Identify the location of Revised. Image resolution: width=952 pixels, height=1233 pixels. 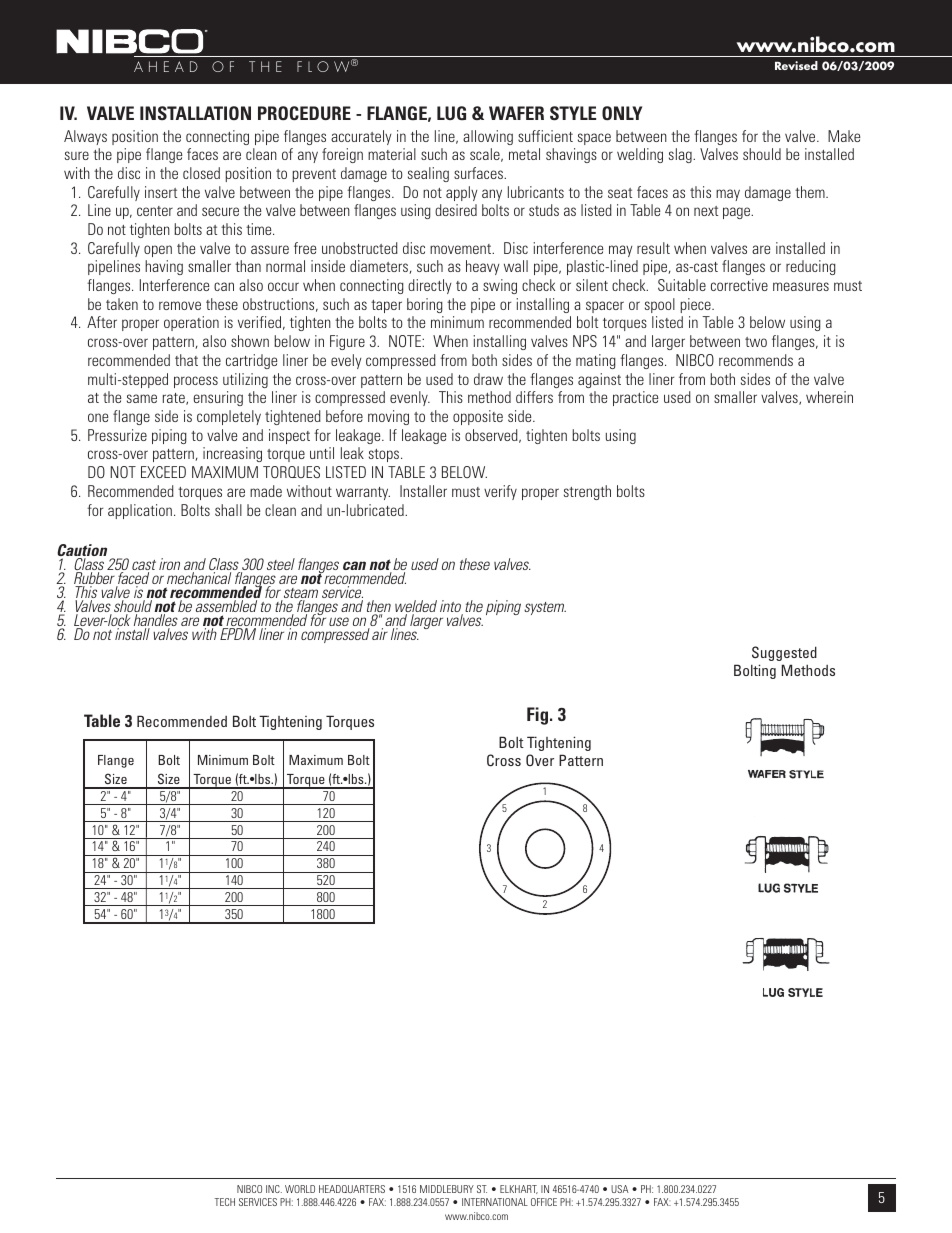
(796, 65).
